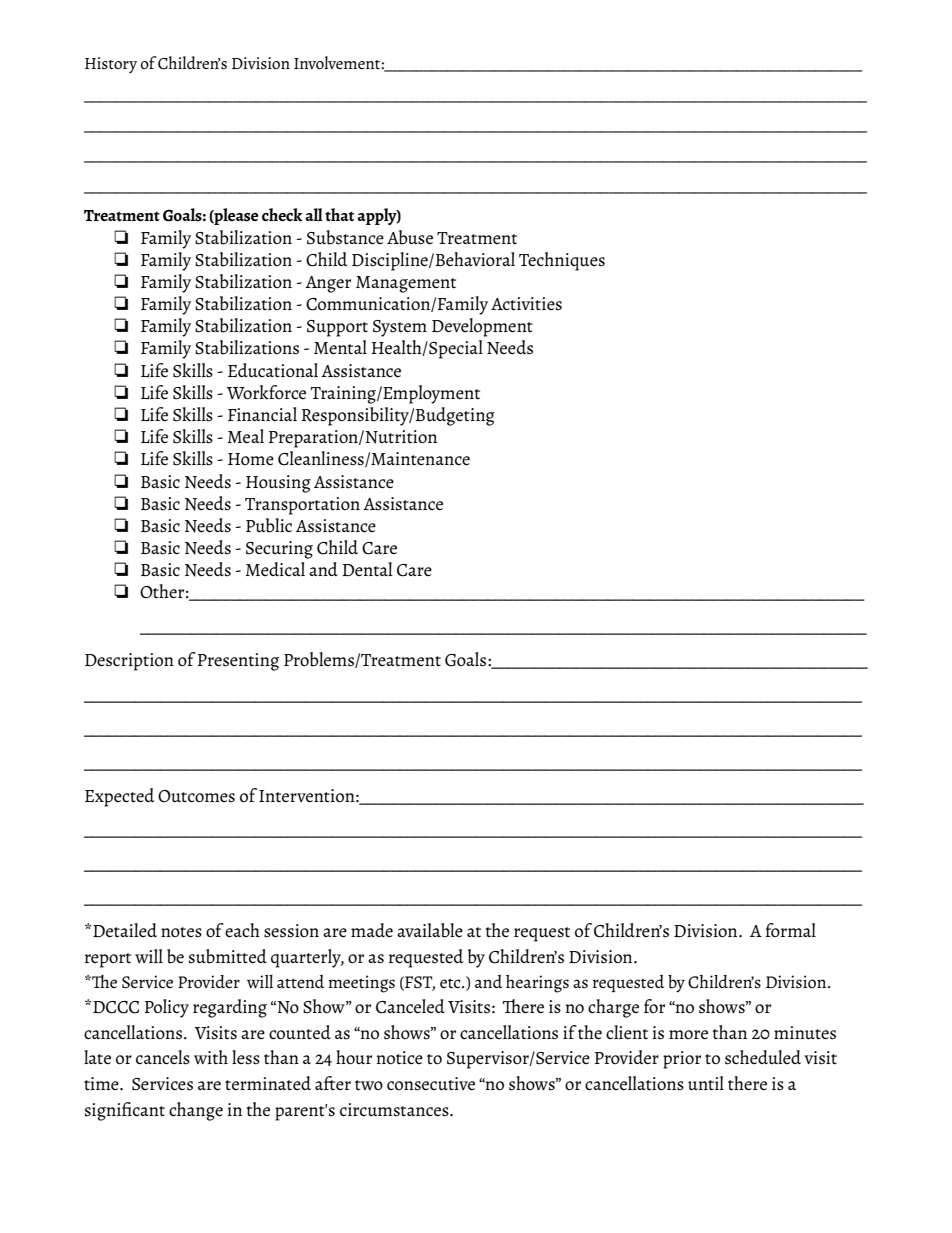 The height and width of the page is (1233, 952). I want to click on Meal, so click(246, 436).
